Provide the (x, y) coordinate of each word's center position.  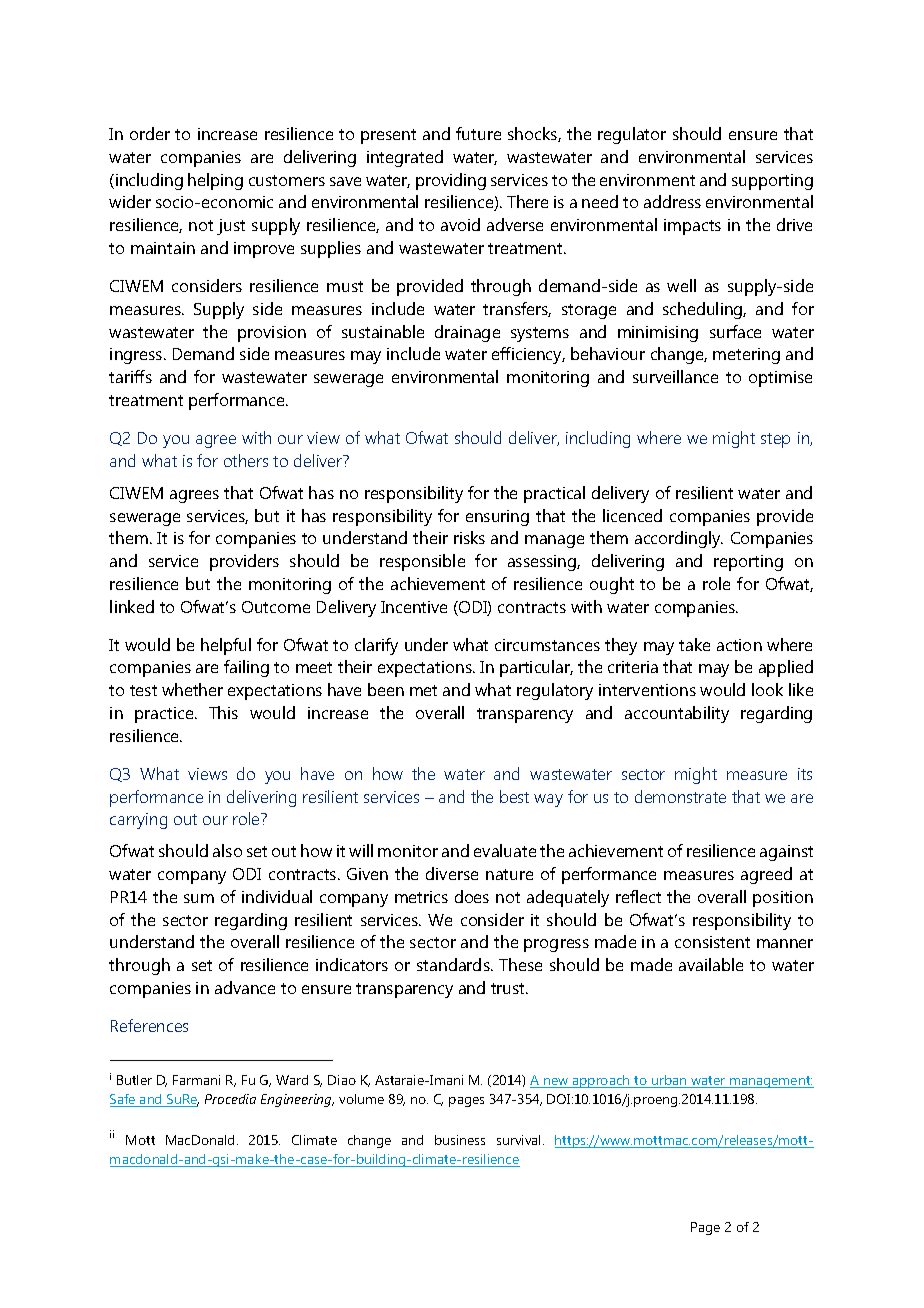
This (223, 712)
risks (469, 537)
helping (215, 181)
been (386, 689)
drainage (467, 333)
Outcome (276, 607)
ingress (137, 356)
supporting (772, 182)
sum (199, 898)
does (472, 896)
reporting (748, 563)
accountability (677, 714)
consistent (712, 942)
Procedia (230, 1099)
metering (746, 356)
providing (451, 181)
